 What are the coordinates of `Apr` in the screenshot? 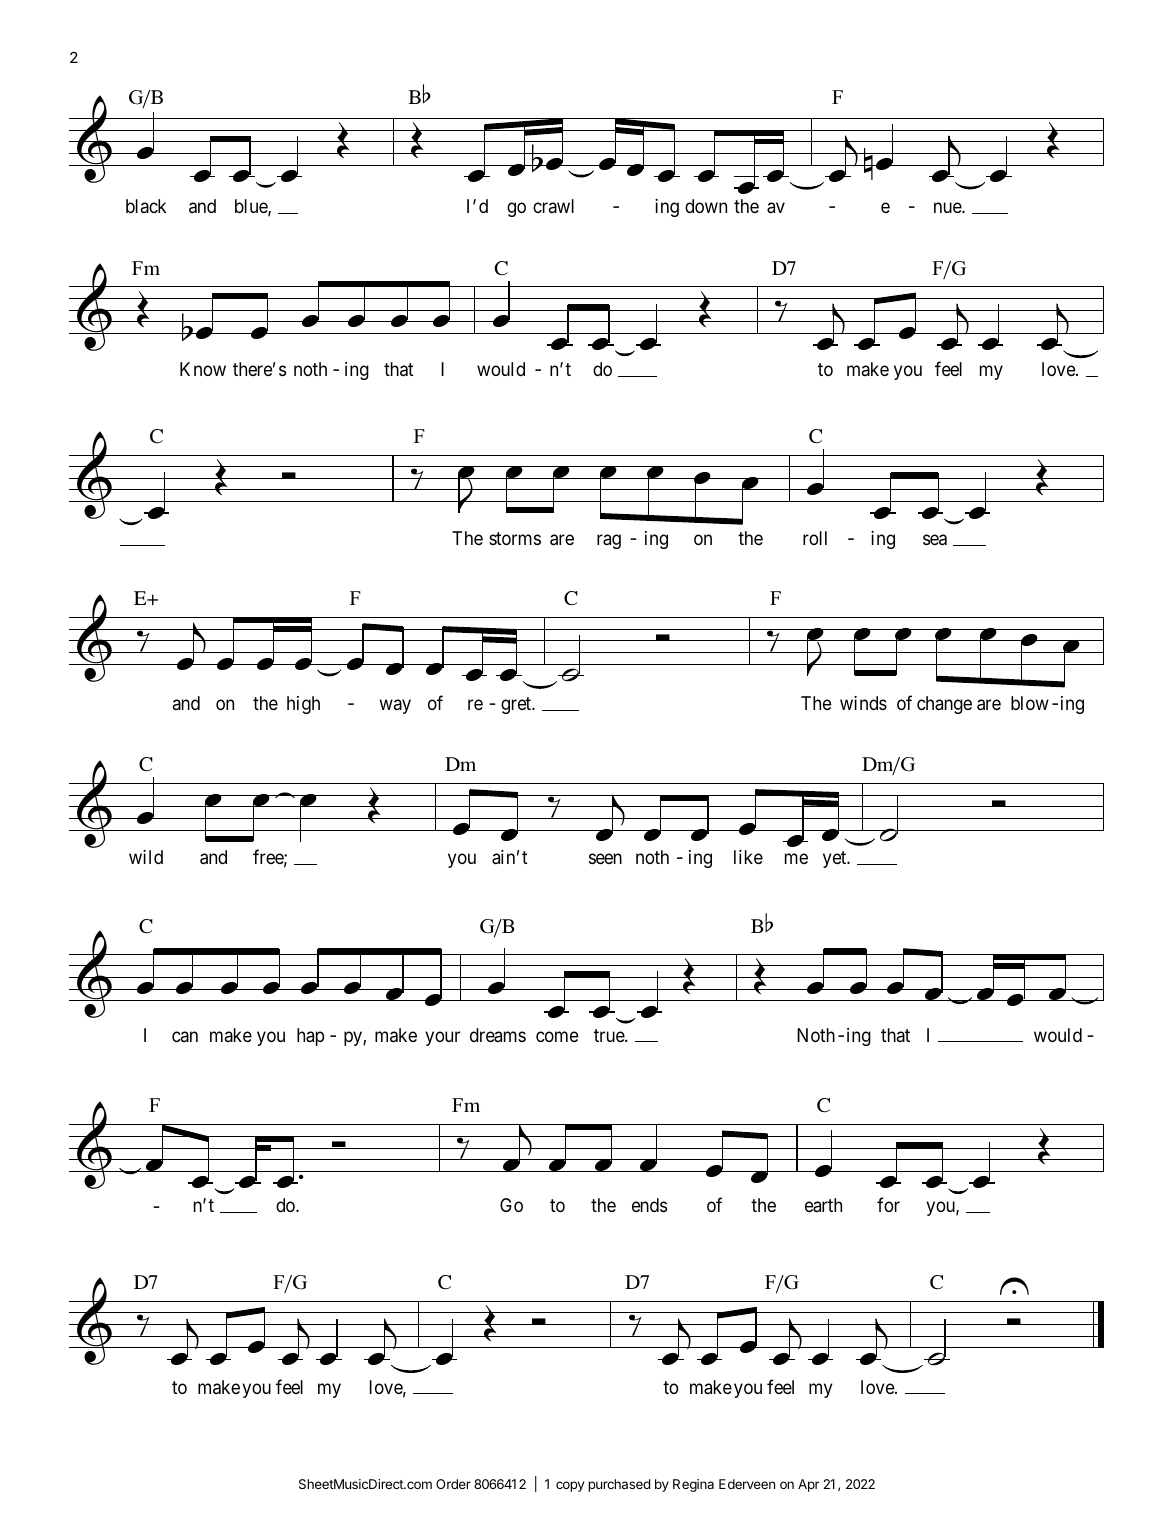 It's located at (809, 1485).
